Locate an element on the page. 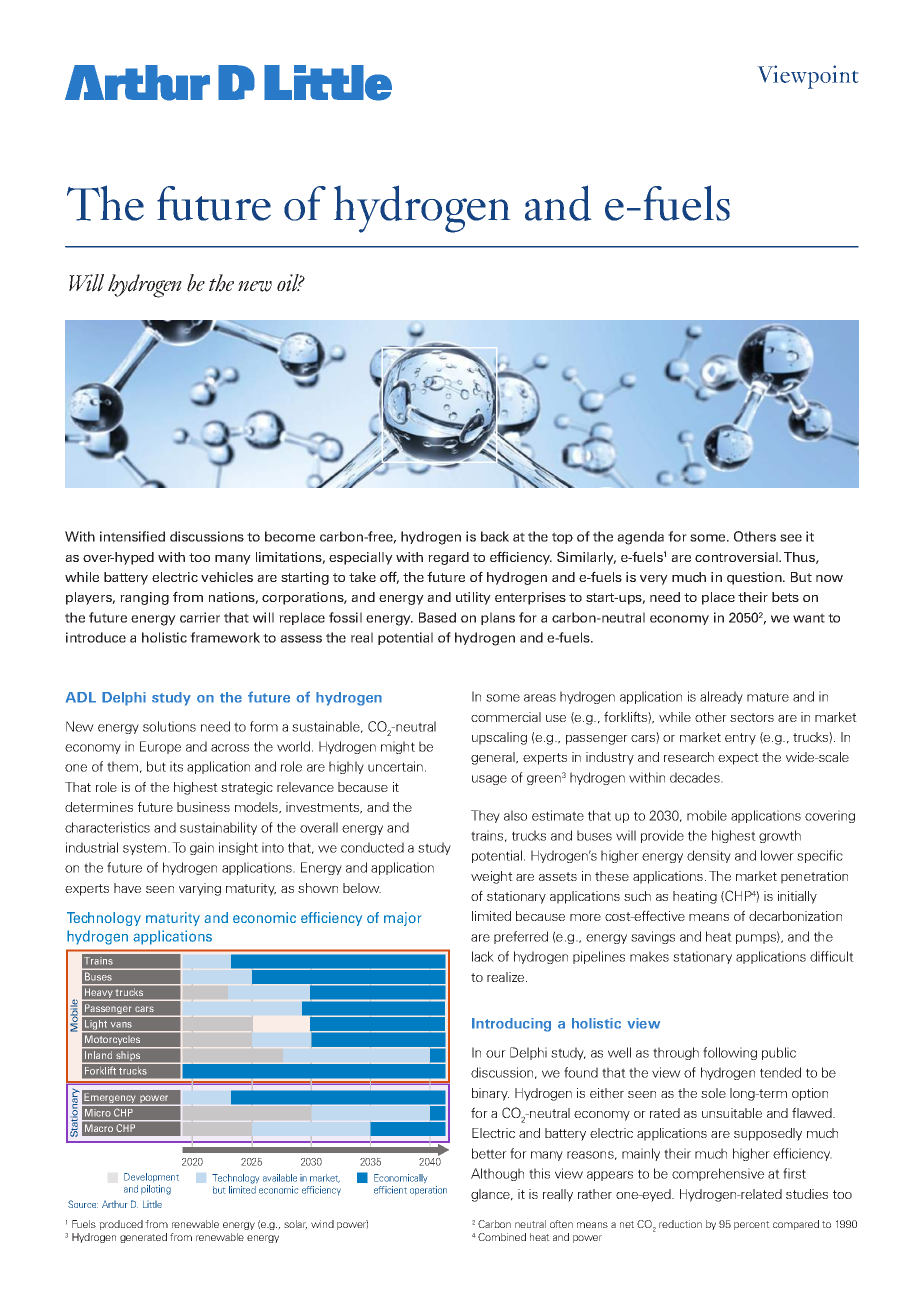 Image resolution: width=924 pixels, height=1308 pixels. question is located at coordinates (755, 578).
